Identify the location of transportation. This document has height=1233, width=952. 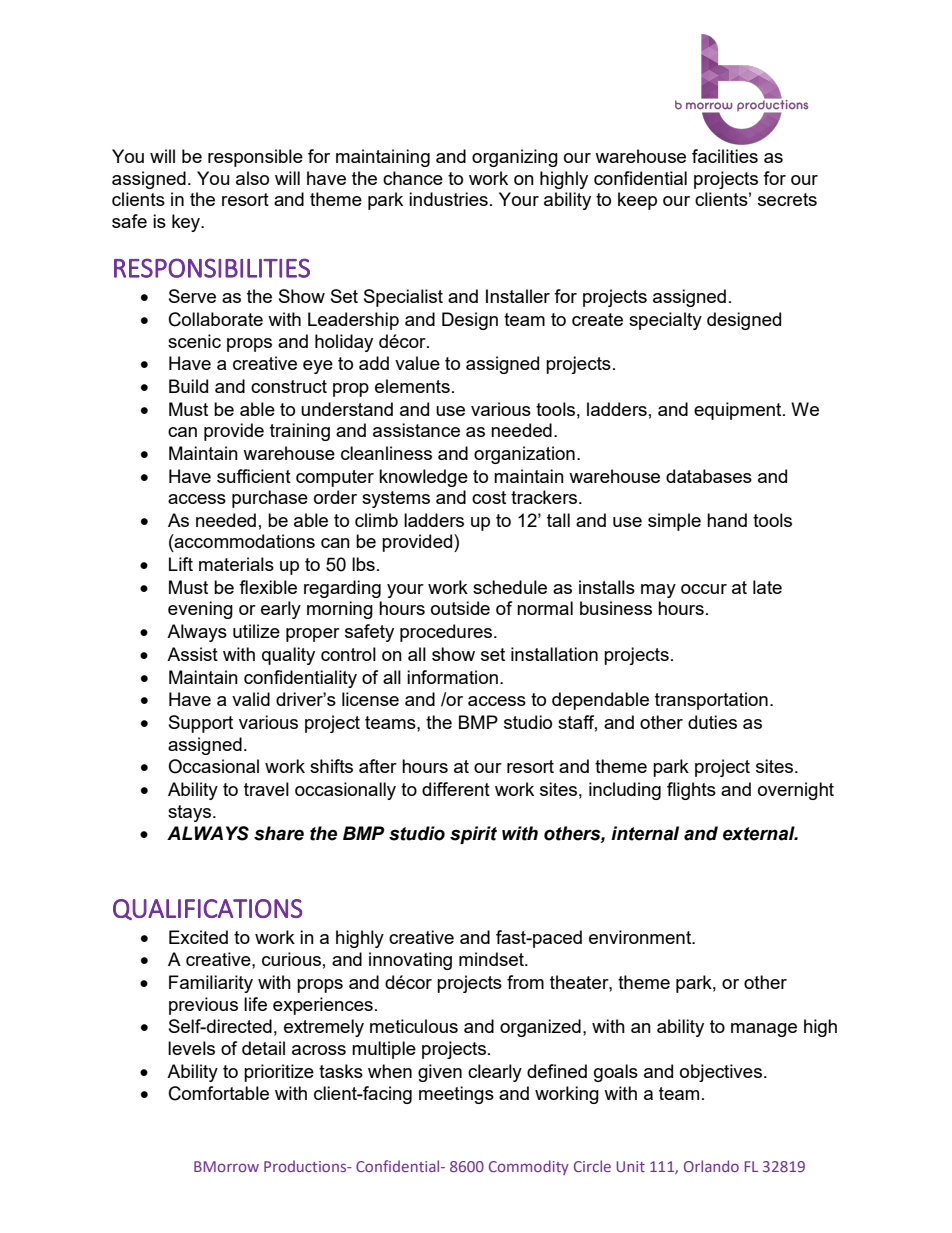
(711, 701).
